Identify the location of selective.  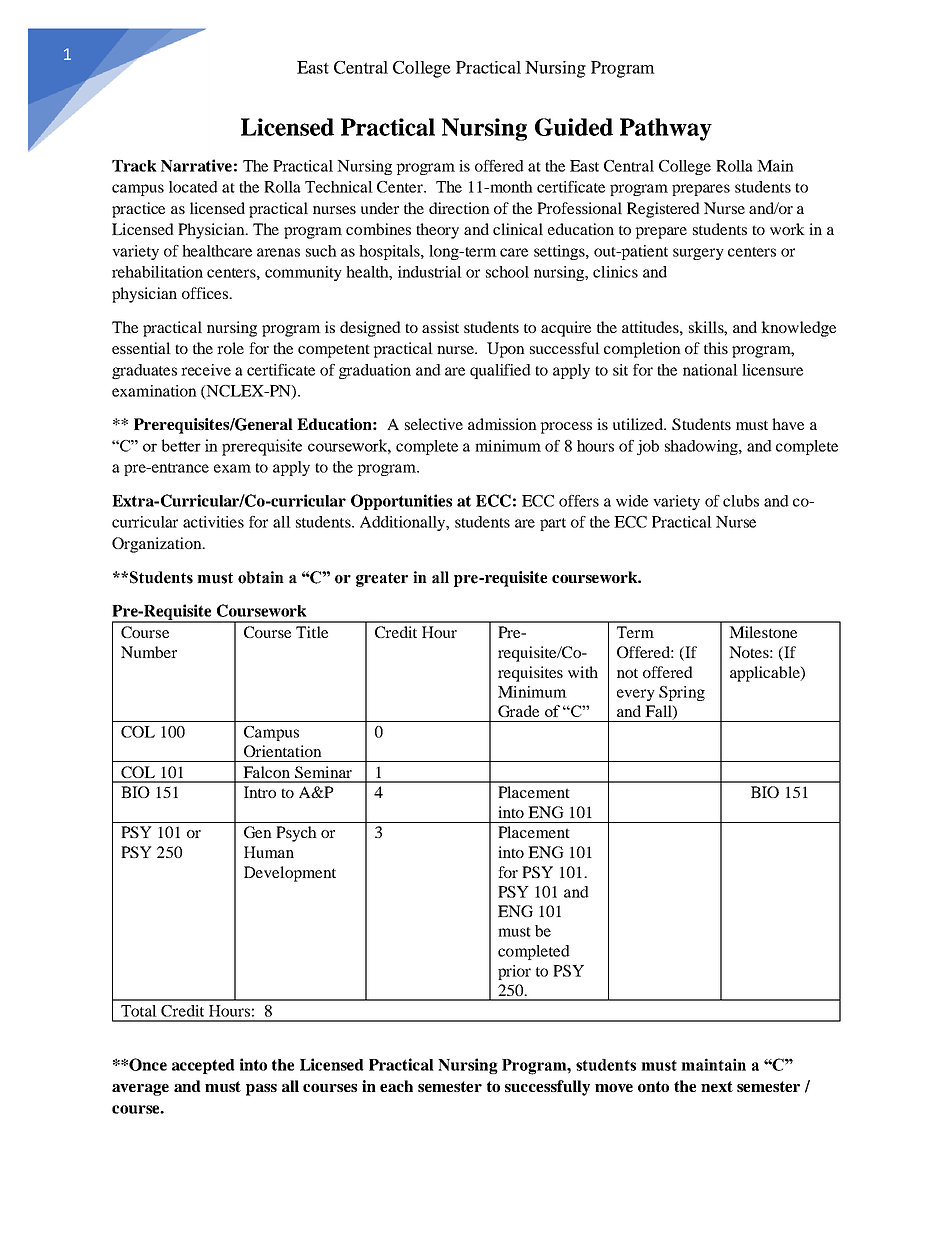
(434, 424).
